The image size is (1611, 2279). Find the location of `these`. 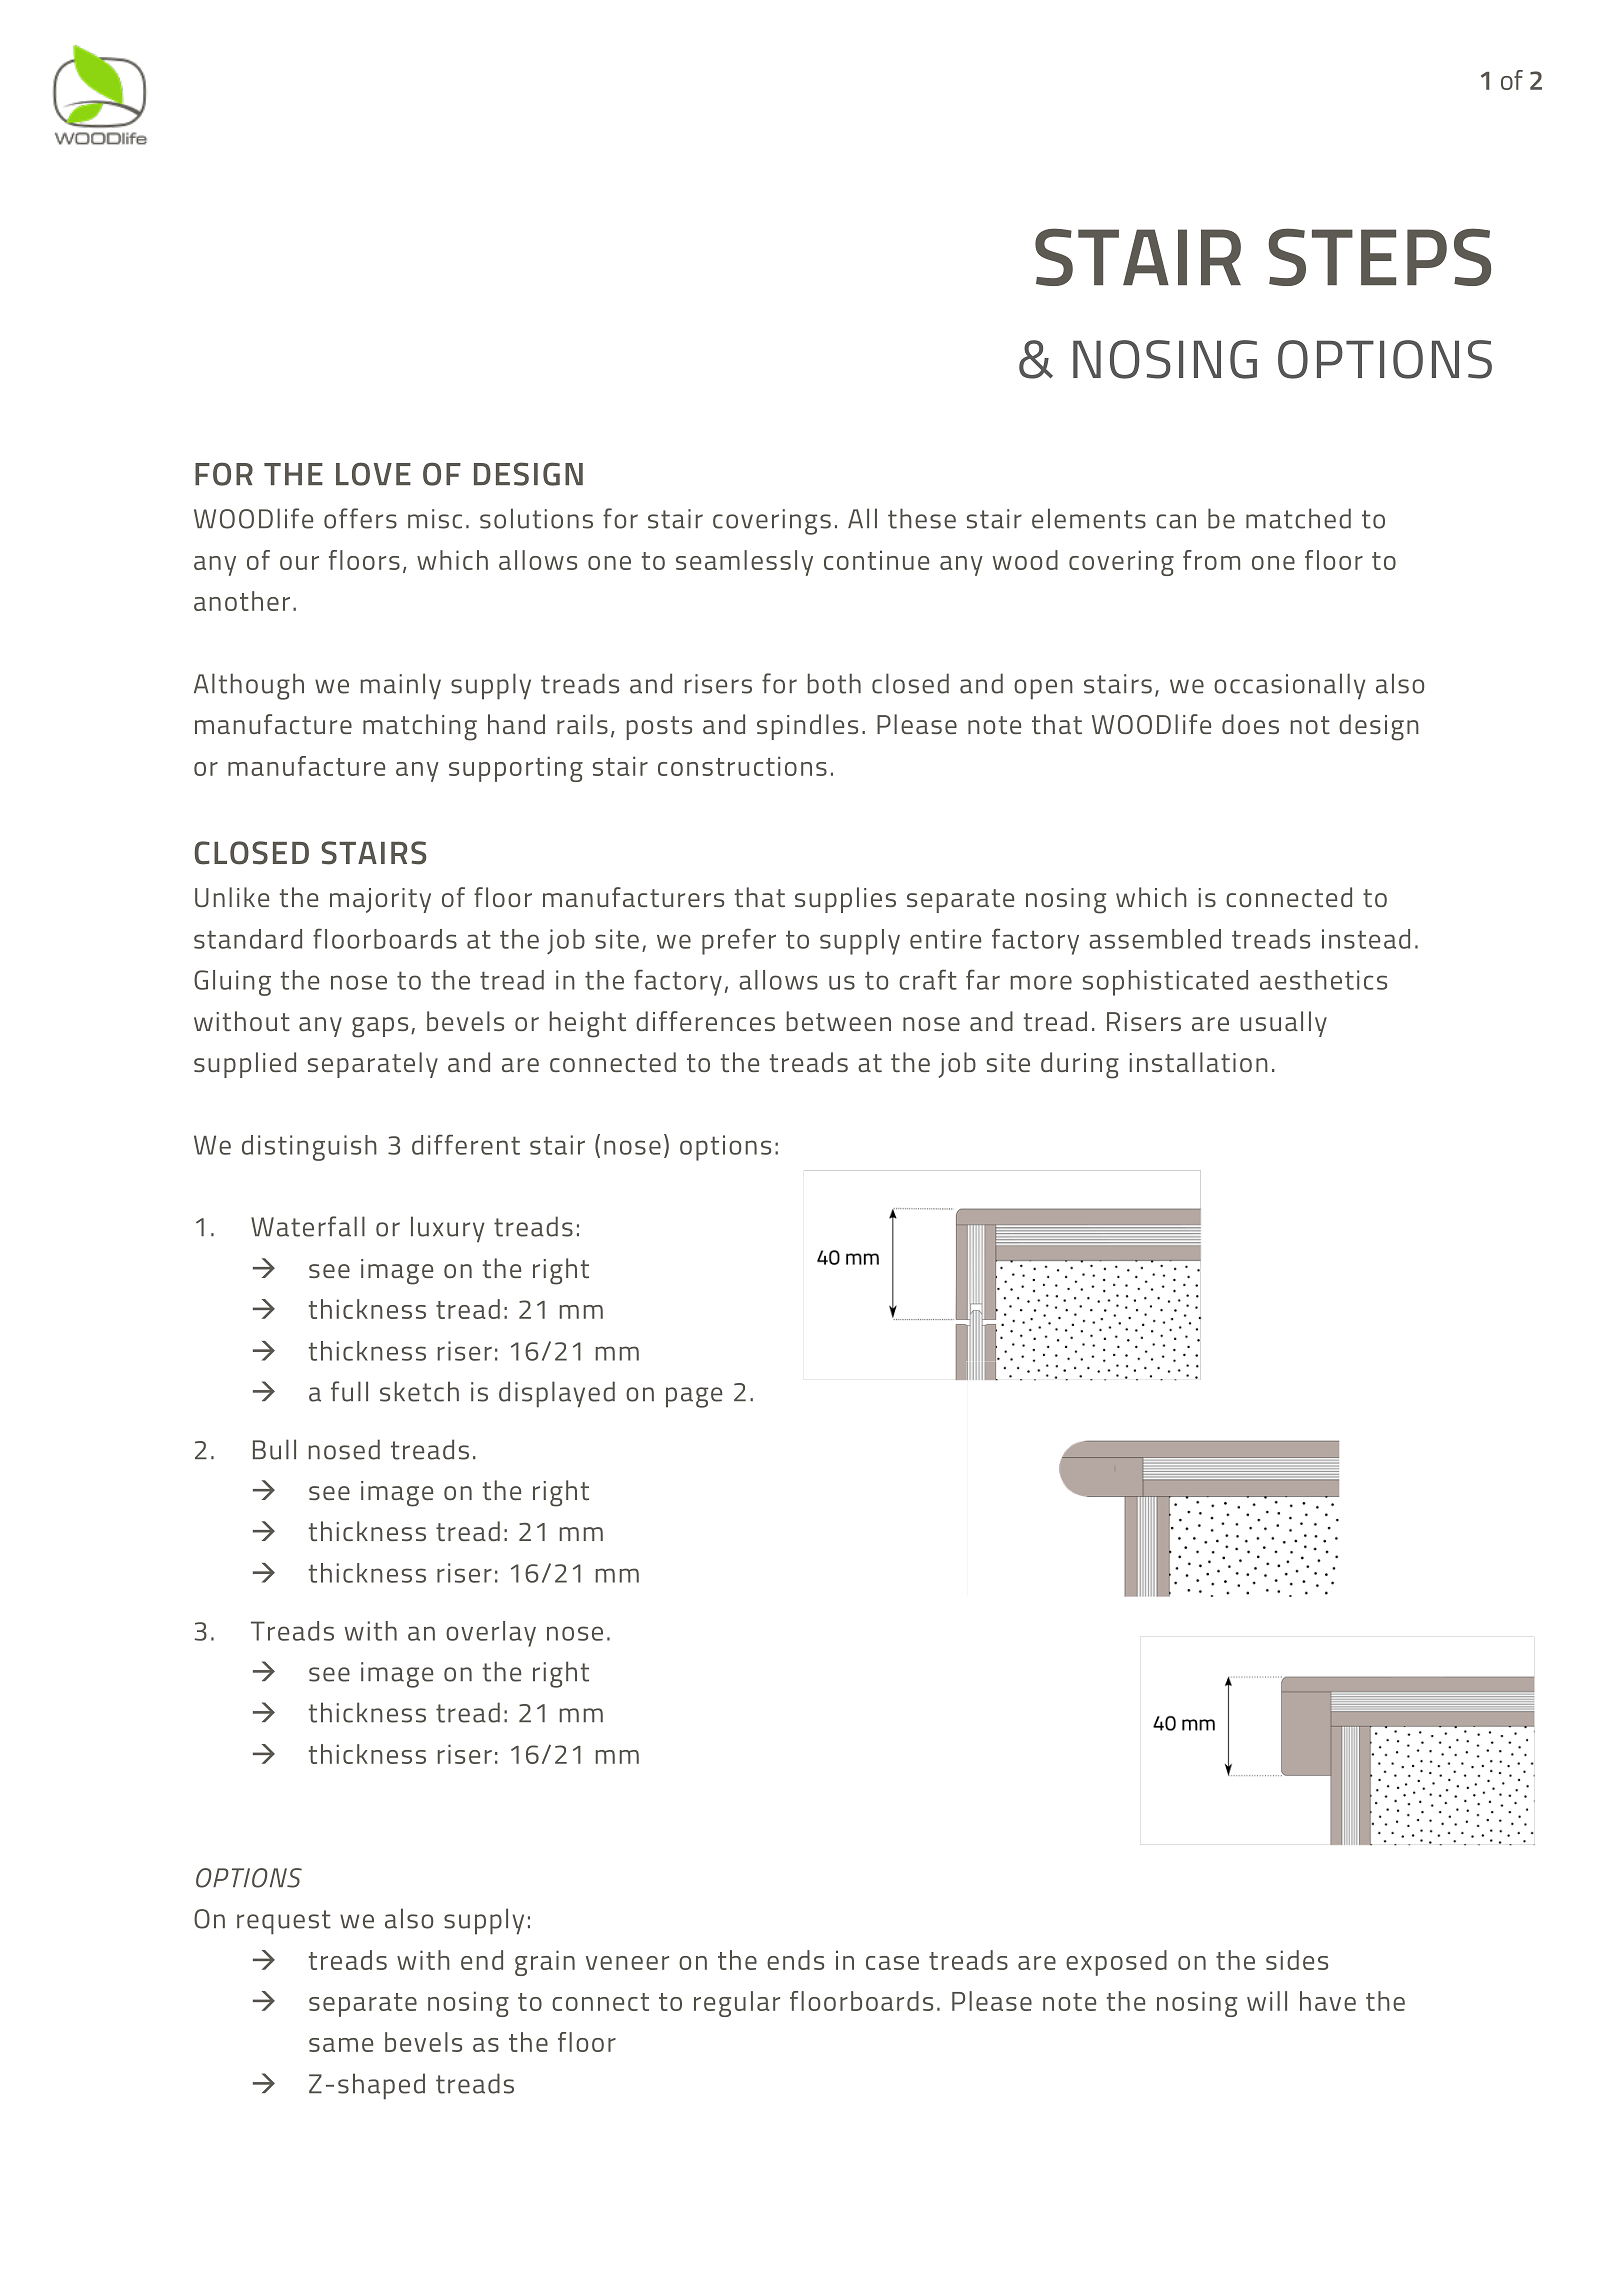

these is located at coordinates (922, 518).
